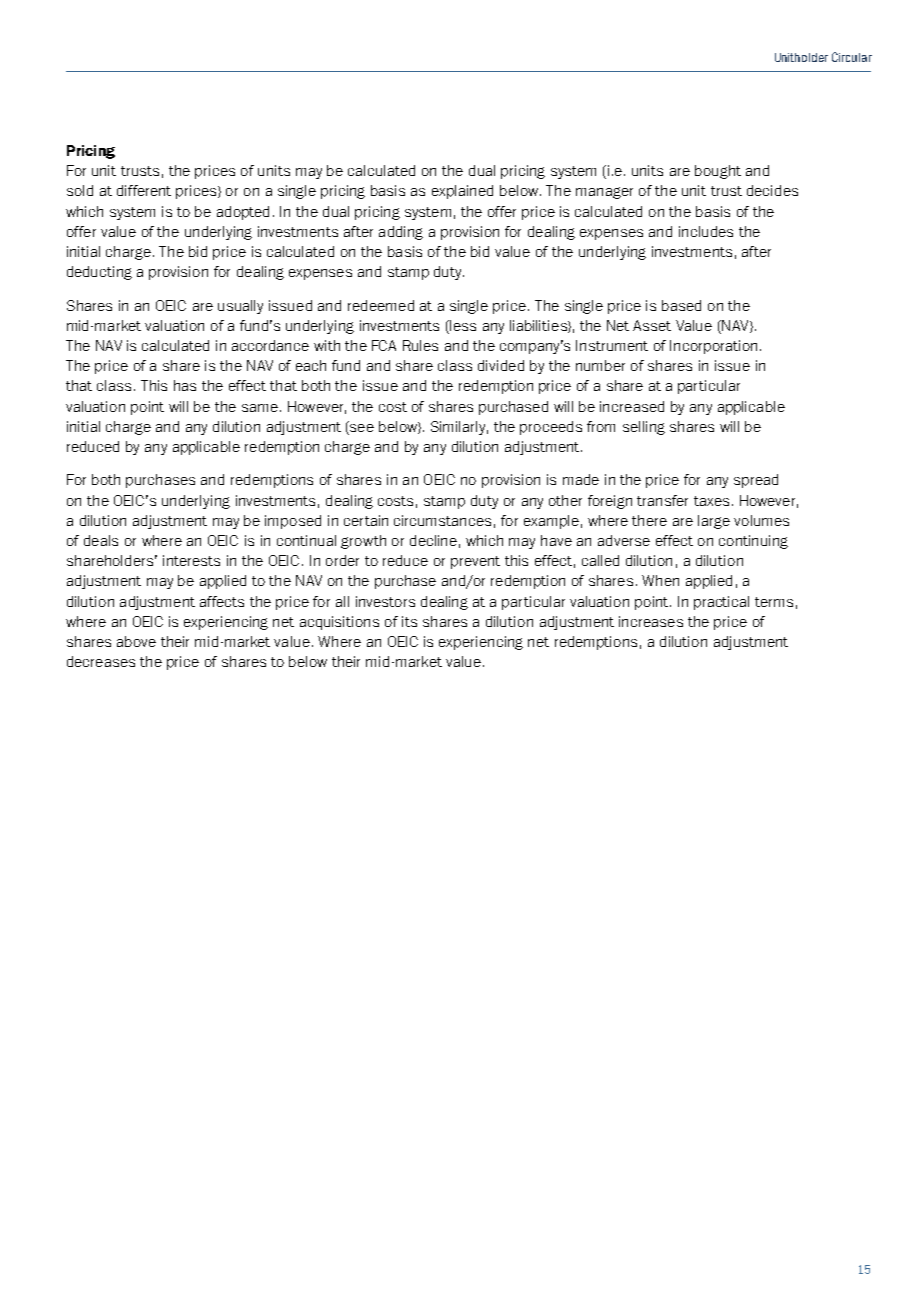 The height and width of the image is (1308, 924). What do you see at coordinates (144, 190) in the image?
I see `different` at bounding box center [144, 190].
